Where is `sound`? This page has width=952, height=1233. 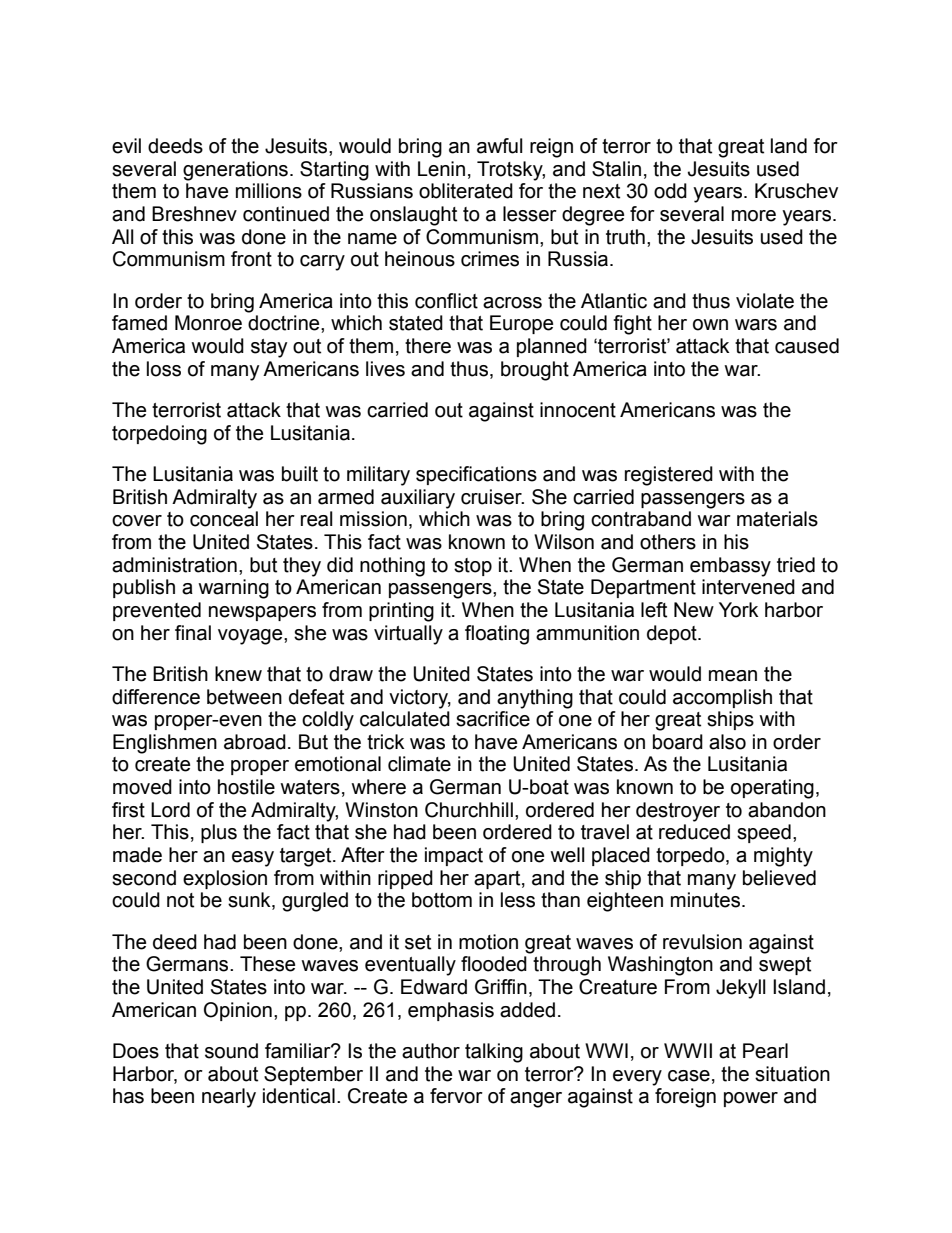 sound is located at coordinates (231, 1051).
